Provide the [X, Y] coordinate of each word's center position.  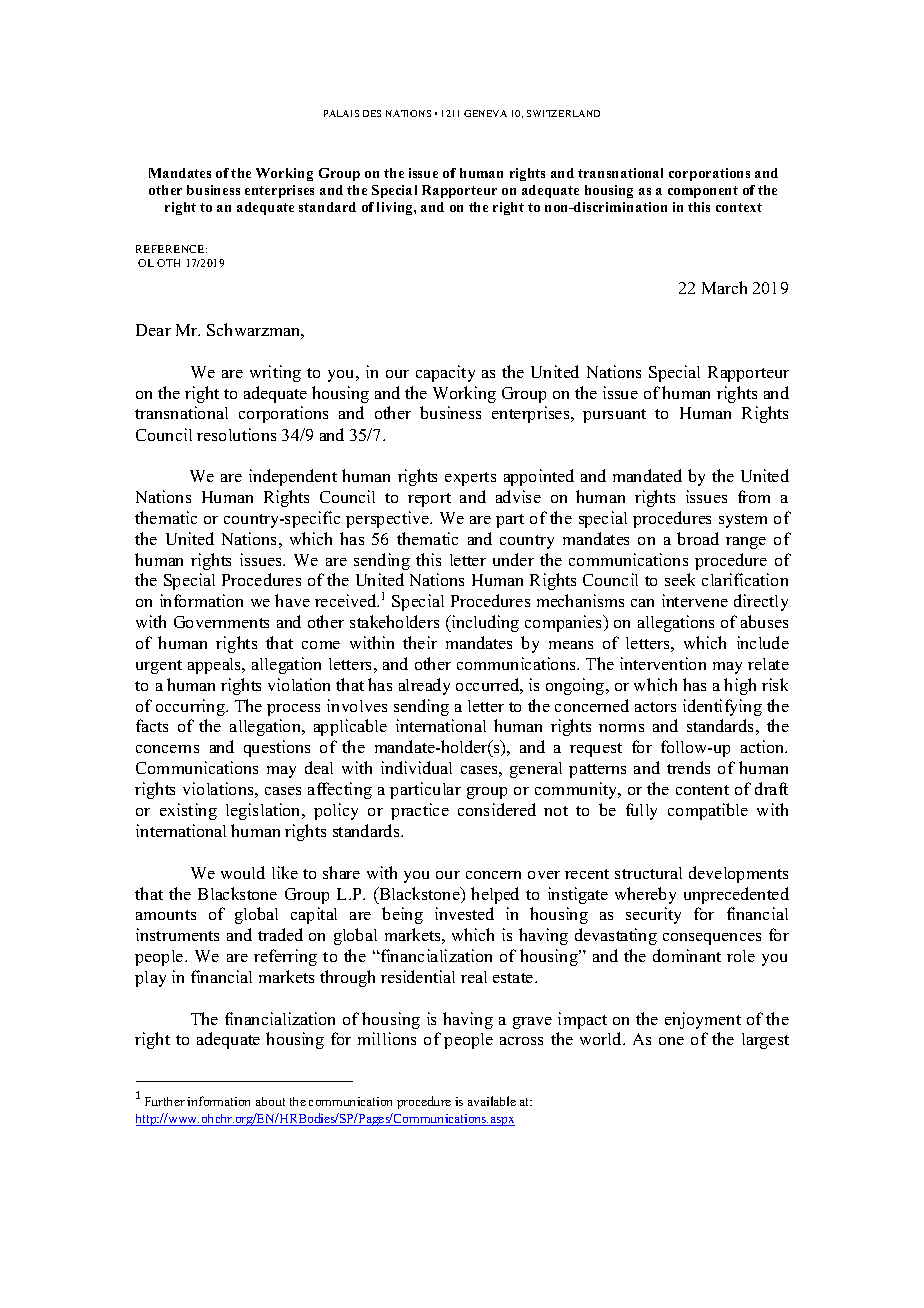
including [484, 623]
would [243, 872]
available [492, 1101]
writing [275, 373]
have [292, 600]
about [270, 1101]
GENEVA [485, 113]
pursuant [614, 416]
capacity [445, 373]
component [703, 192]
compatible [708, 811]
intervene [695, 600]
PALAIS [341, 113]
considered [497, 809]
